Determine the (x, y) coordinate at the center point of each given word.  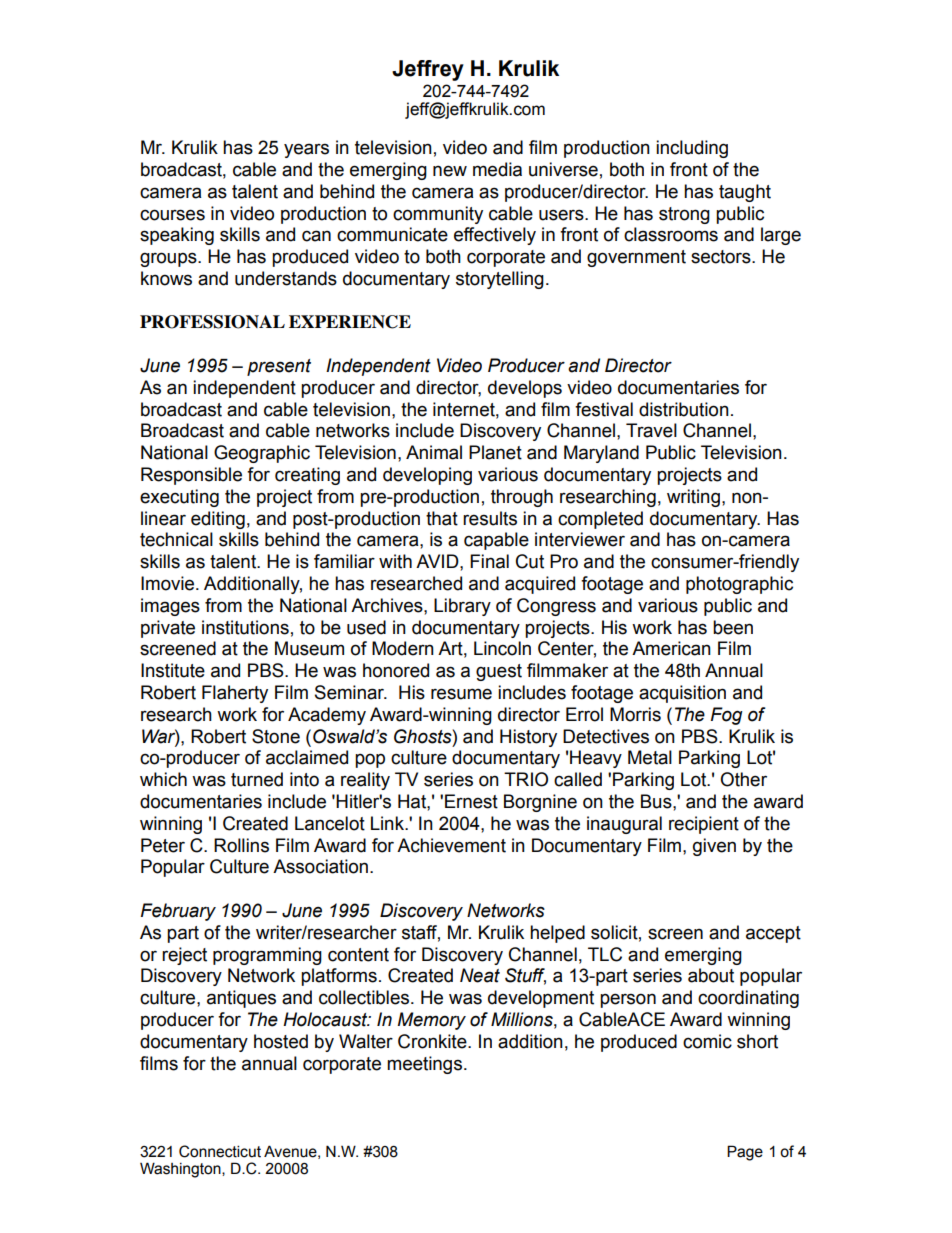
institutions (245, 627)
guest (499, 672)
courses (172, 215)
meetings (424, 1065)
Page (745, 1153)
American (671, 648)
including (692, 149)
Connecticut (220, 1151)
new (450, 171)
